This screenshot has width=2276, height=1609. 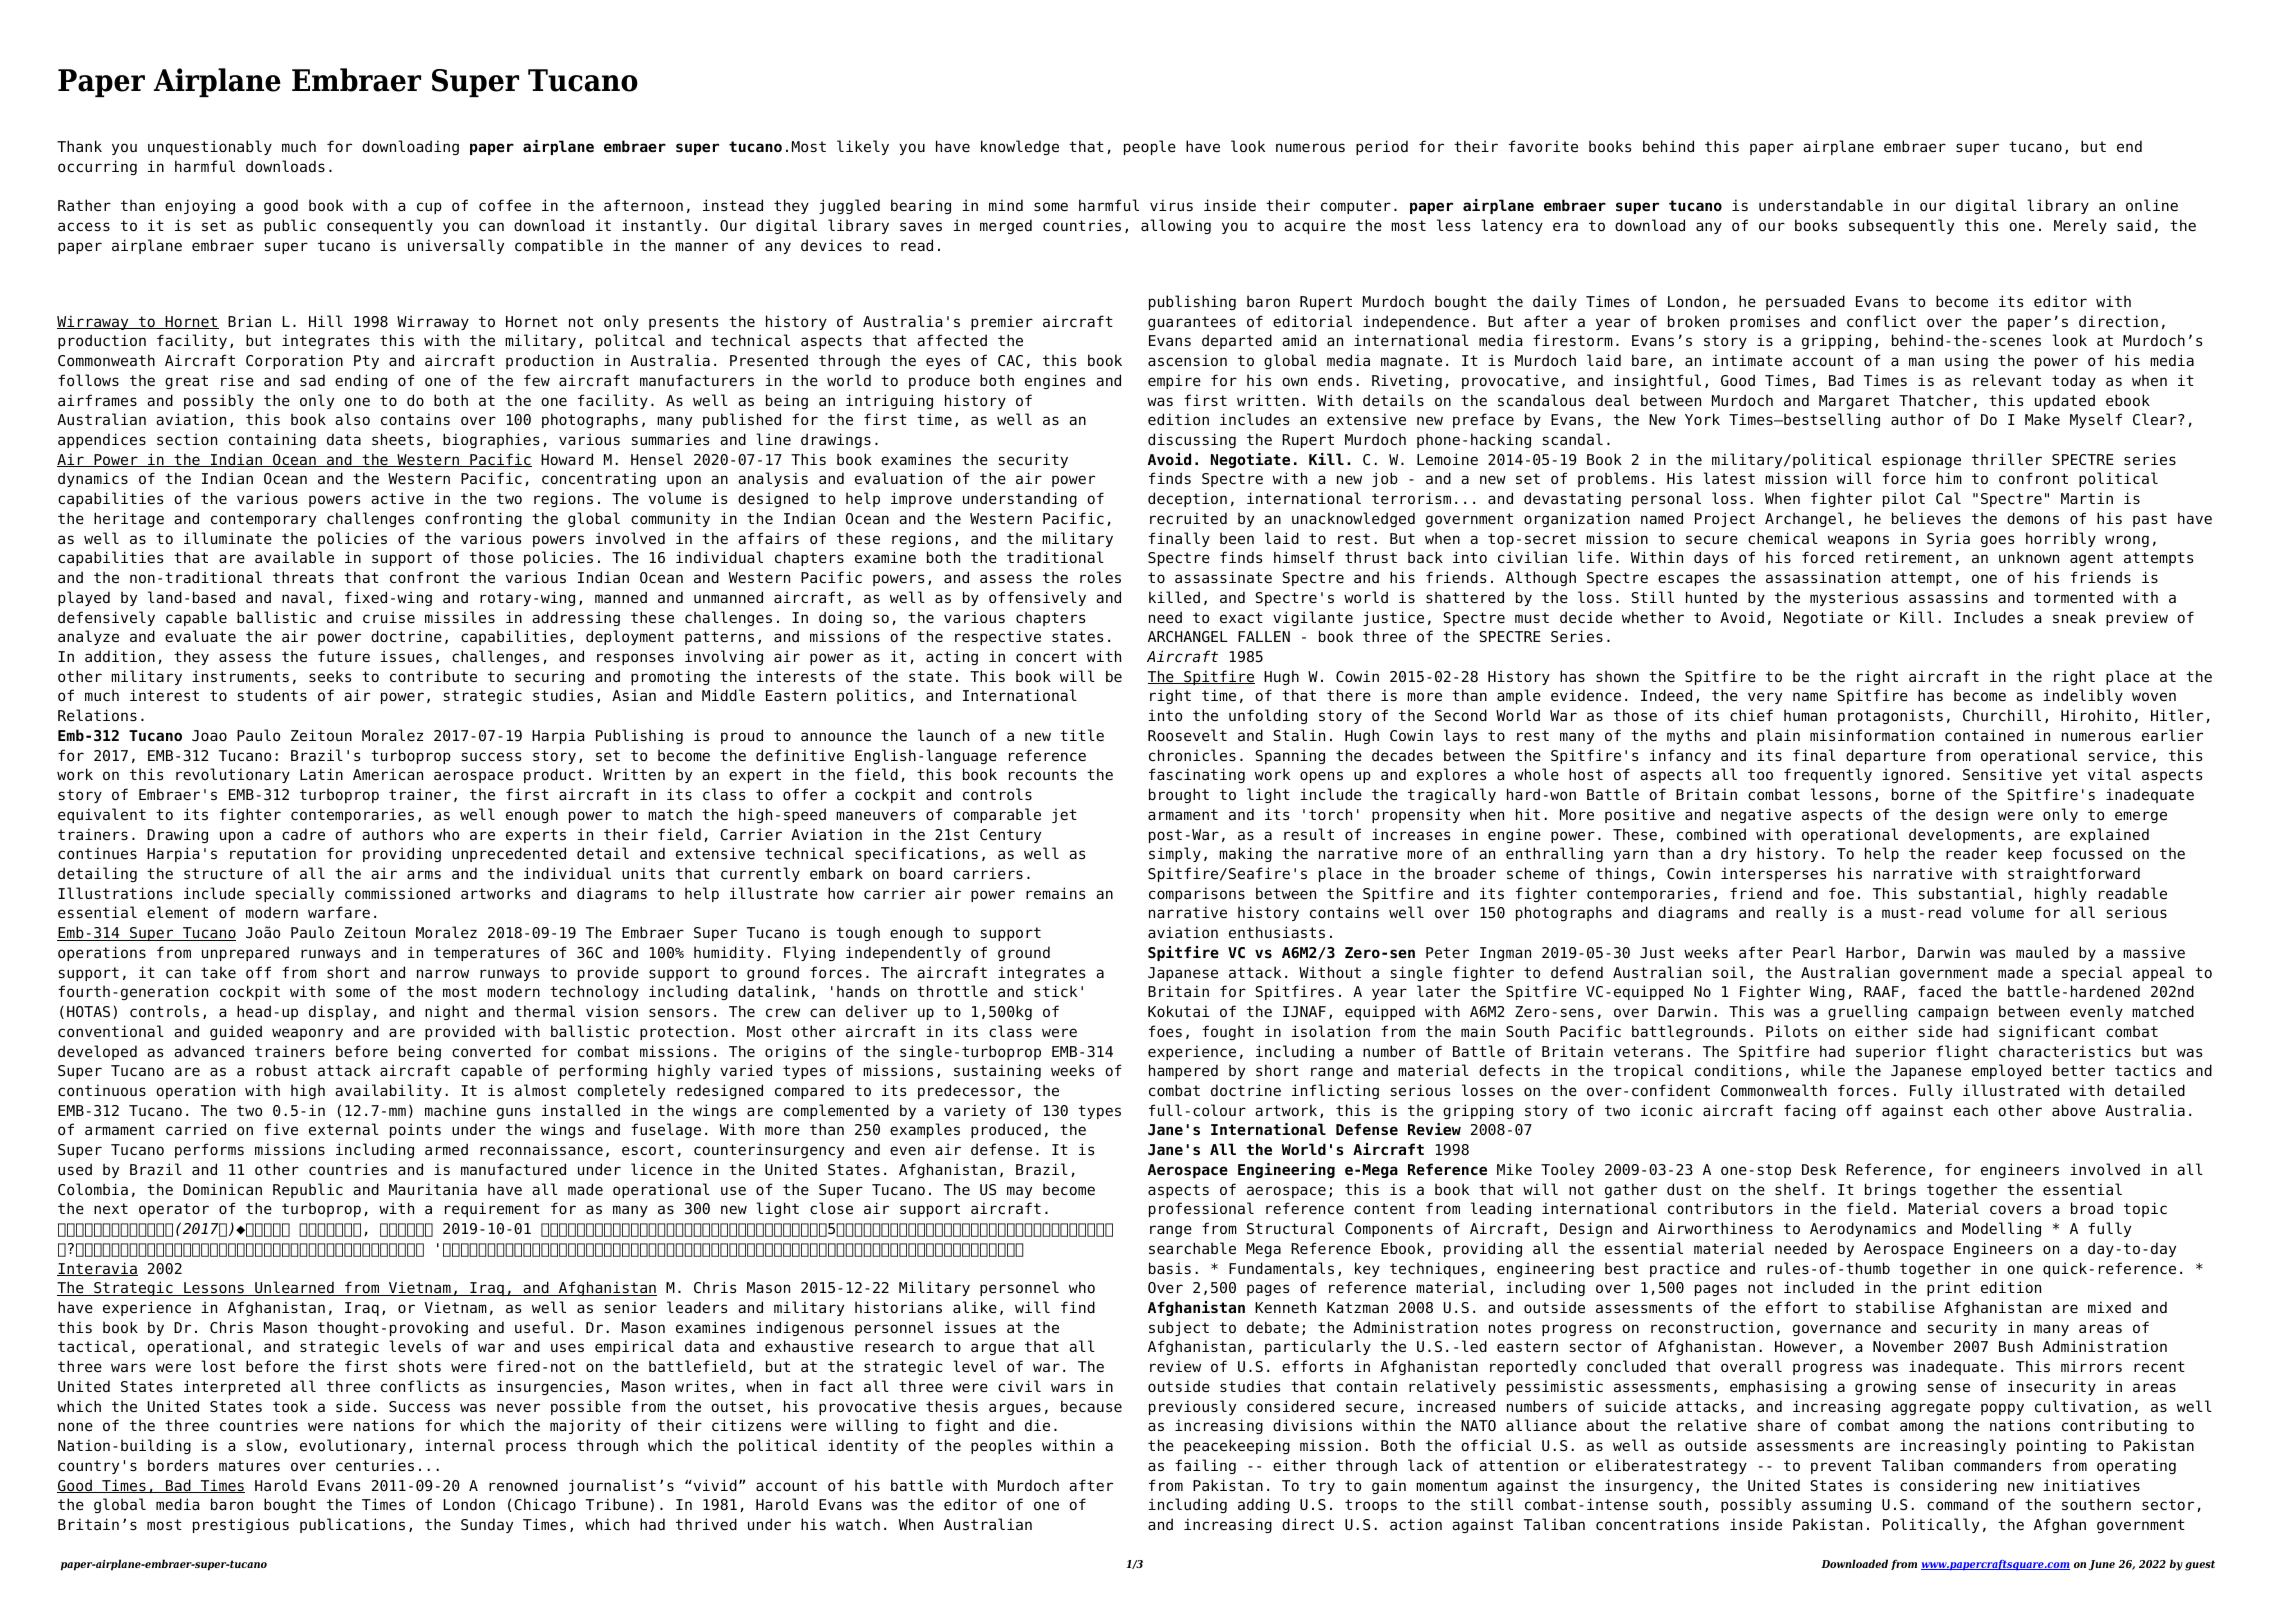 I want to click on future, so click(x=344, y=656).
